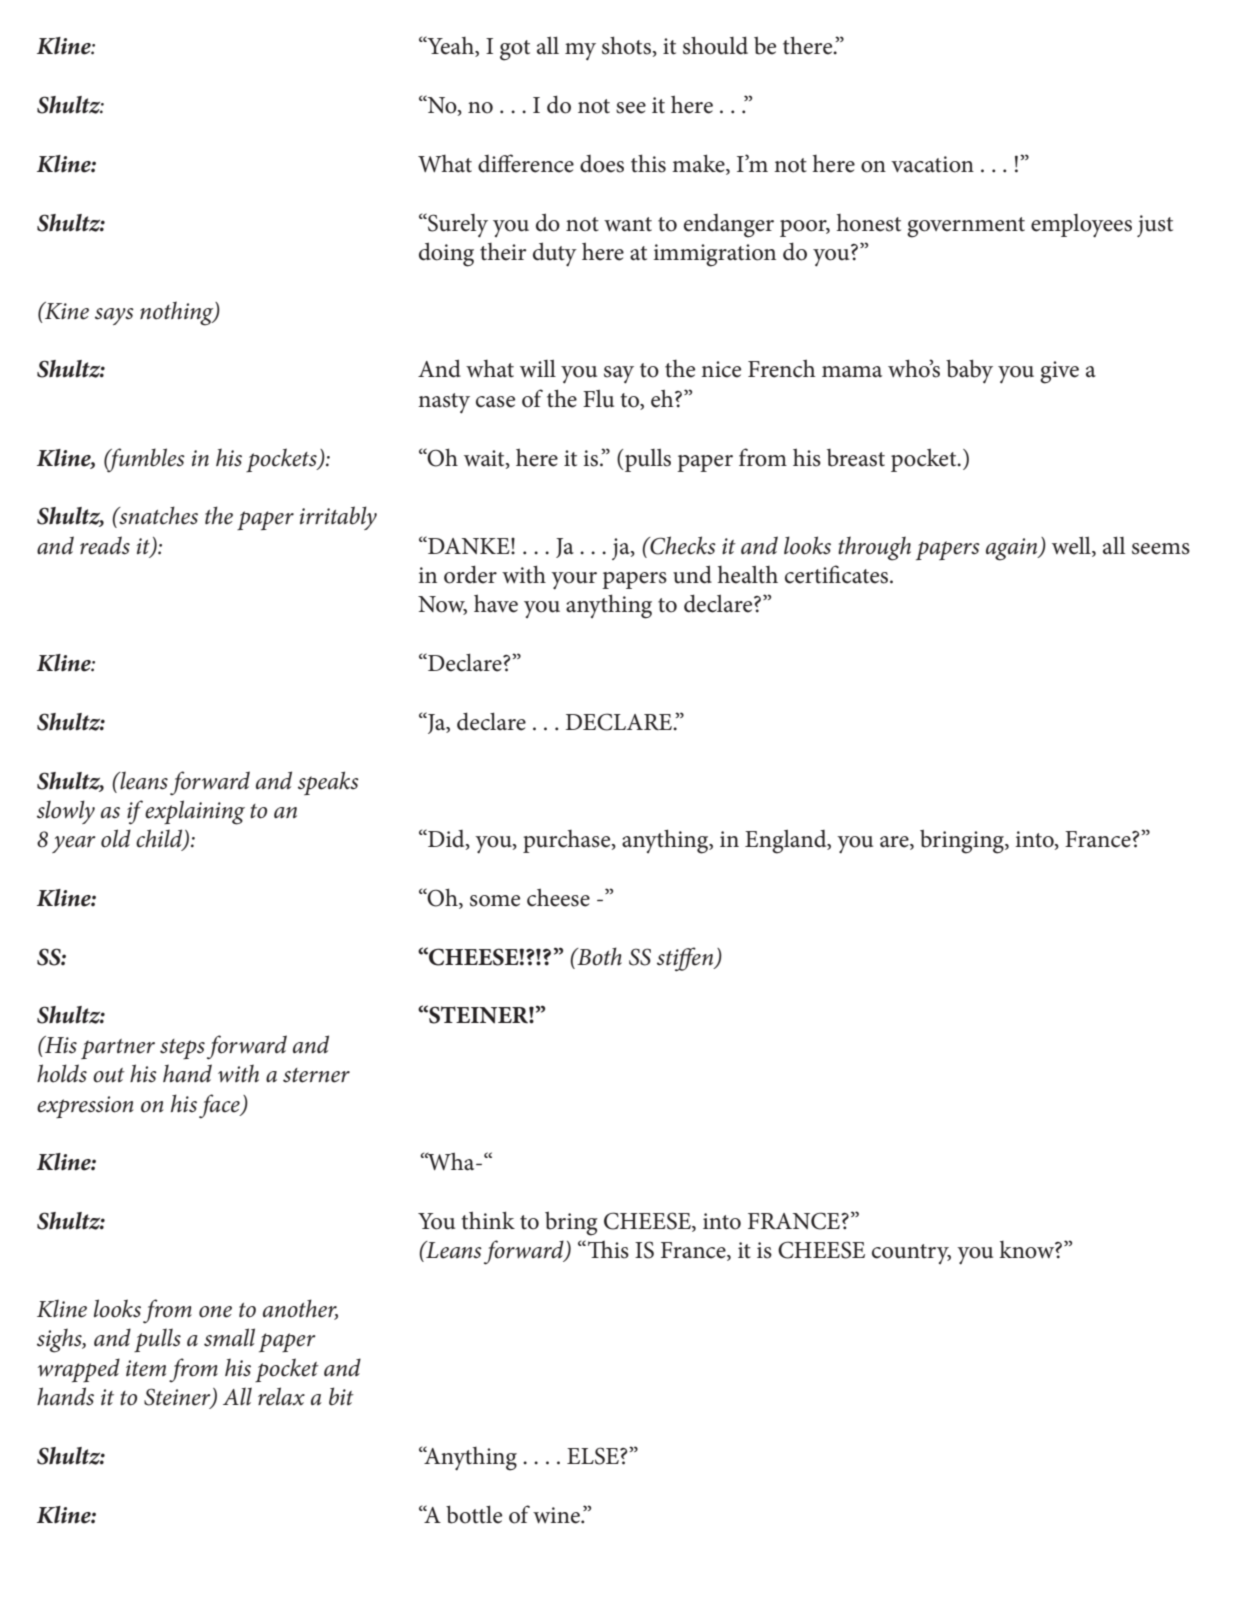 The width and height of the image is (1248, 1615). I want to click on relax, so click(281, 1396).
